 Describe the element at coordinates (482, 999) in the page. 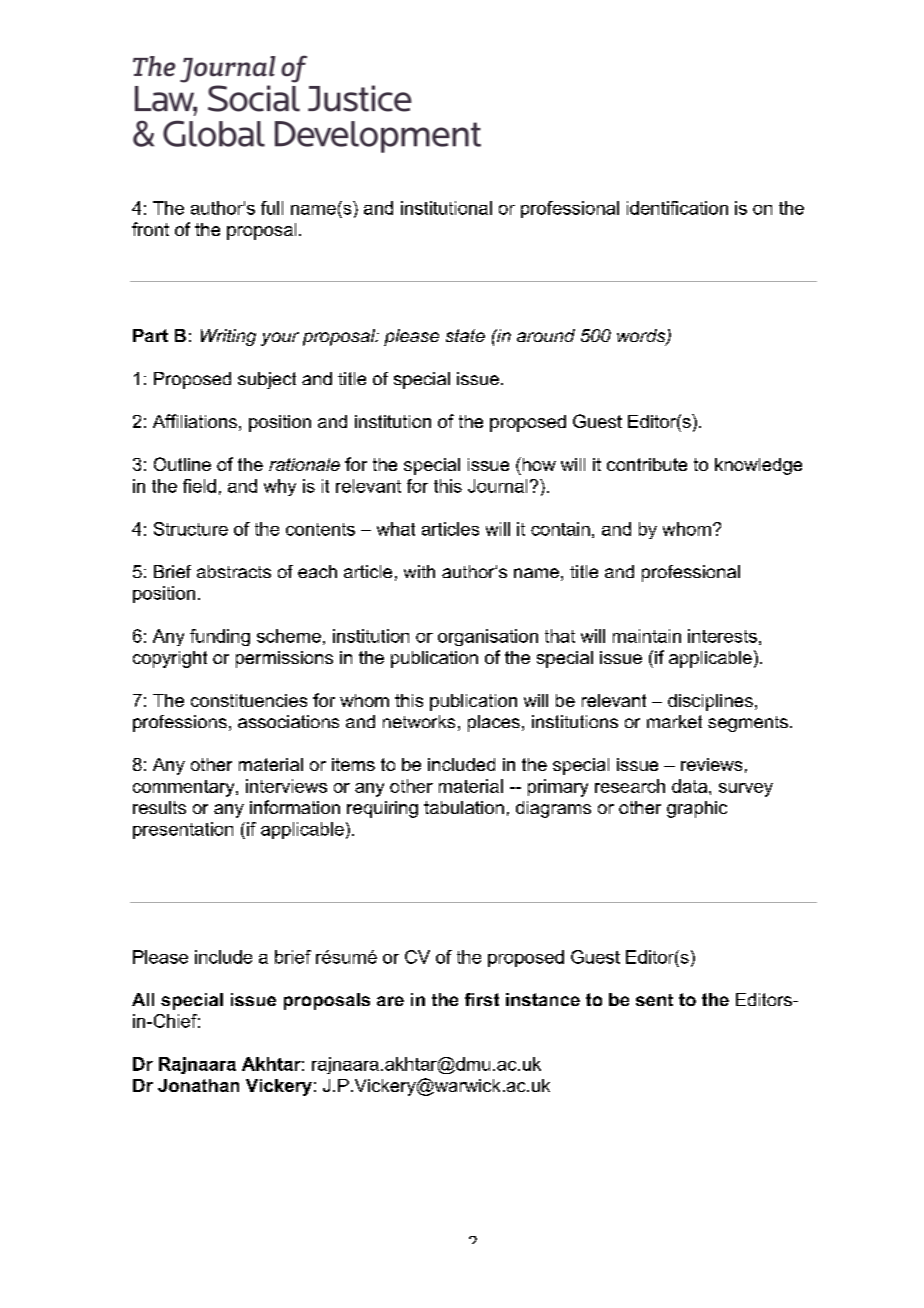

I see `first` at that location.
